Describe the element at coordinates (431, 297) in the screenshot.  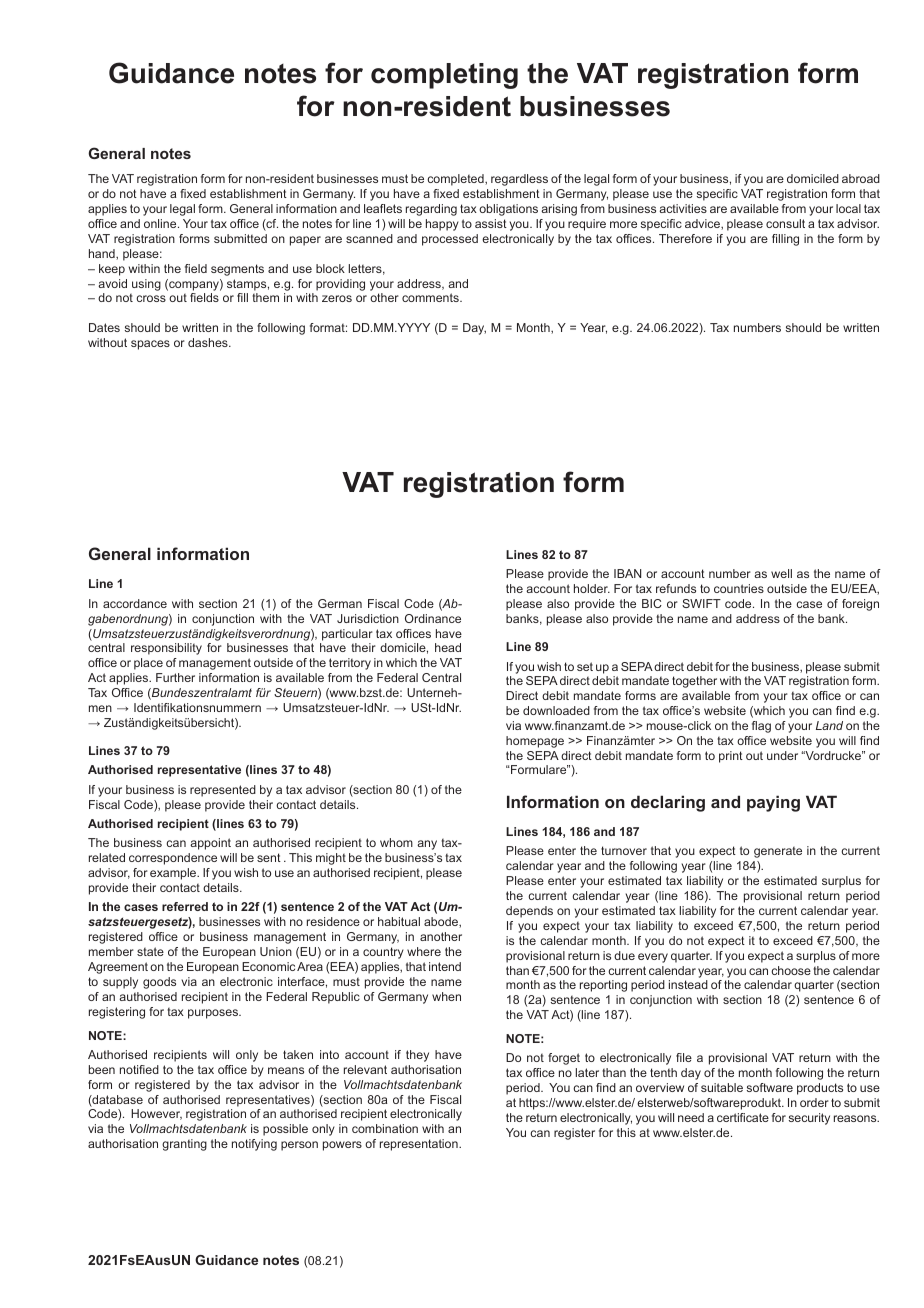
I see `comments` at that location.
